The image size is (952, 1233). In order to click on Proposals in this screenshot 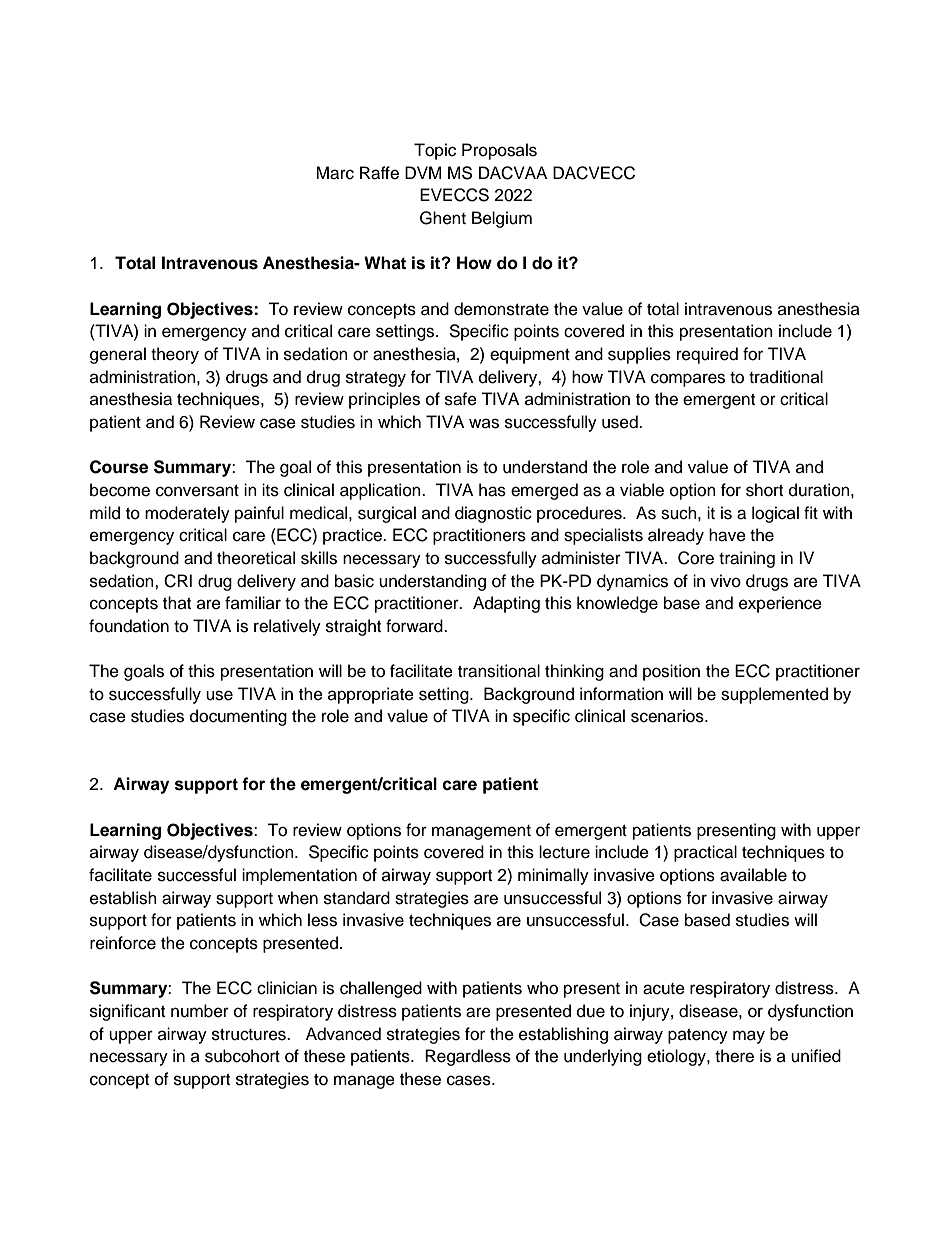, I will do `click(499, 151)`.
